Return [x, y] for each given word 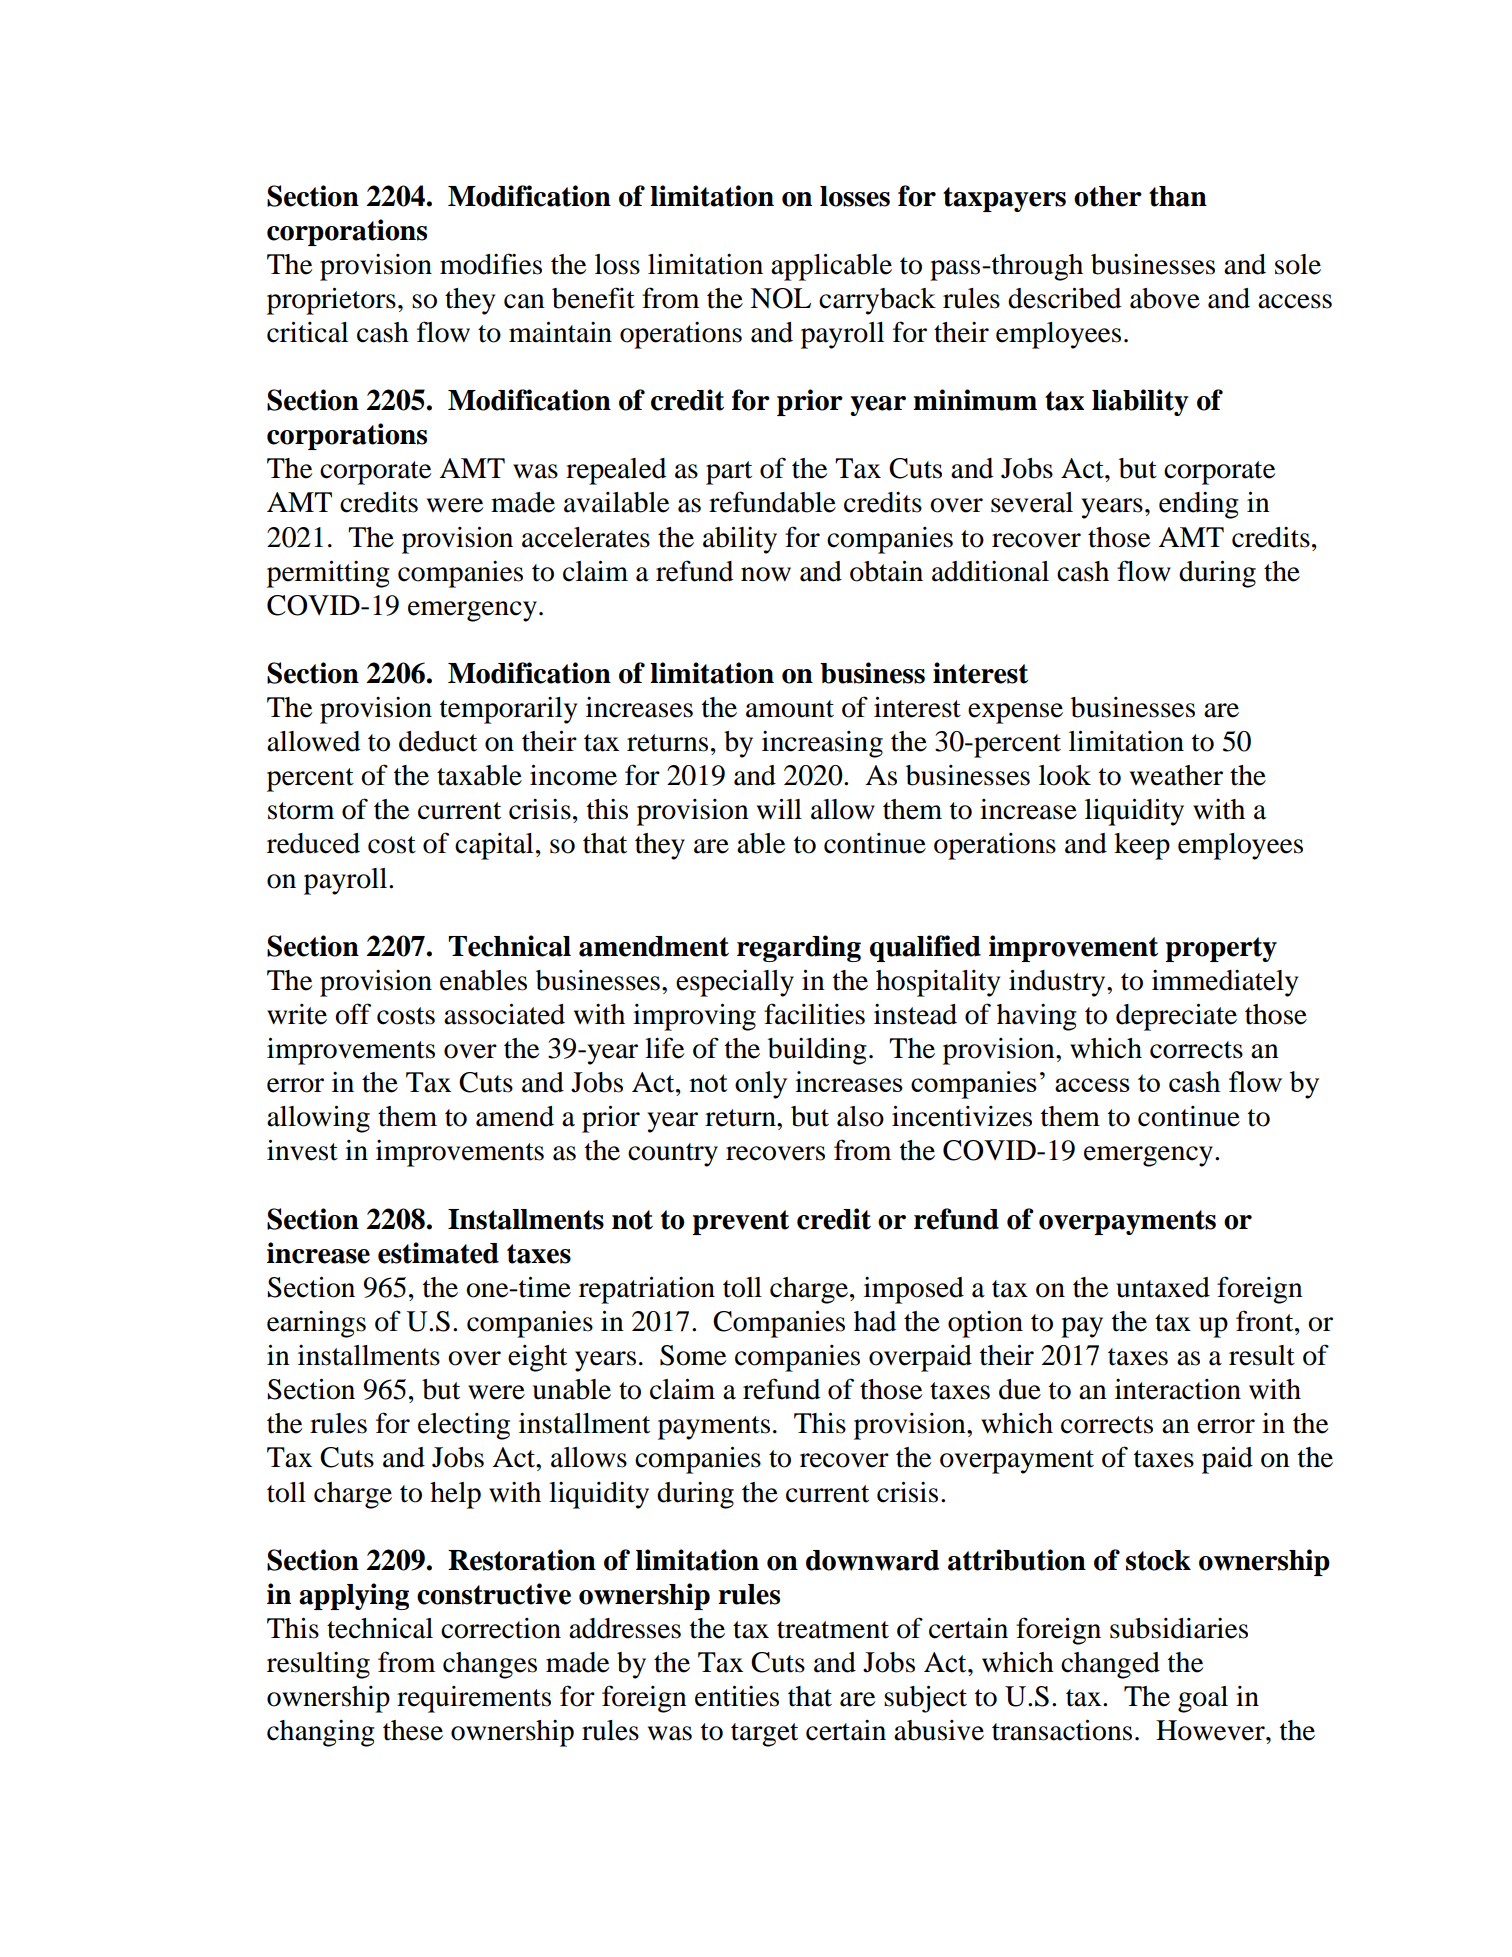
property [1221, 949]
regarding [799, 948]
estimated [438, 1253]
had [875, 1321]
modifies [491, 264]
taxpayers [1004, 199]
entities [737, 1696]
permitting [328, 574]
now [766, 574]
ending [1199, 505]
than [1178, 196]
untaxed [1163, 1287]
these [413, 1730]
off [353, 1014]
